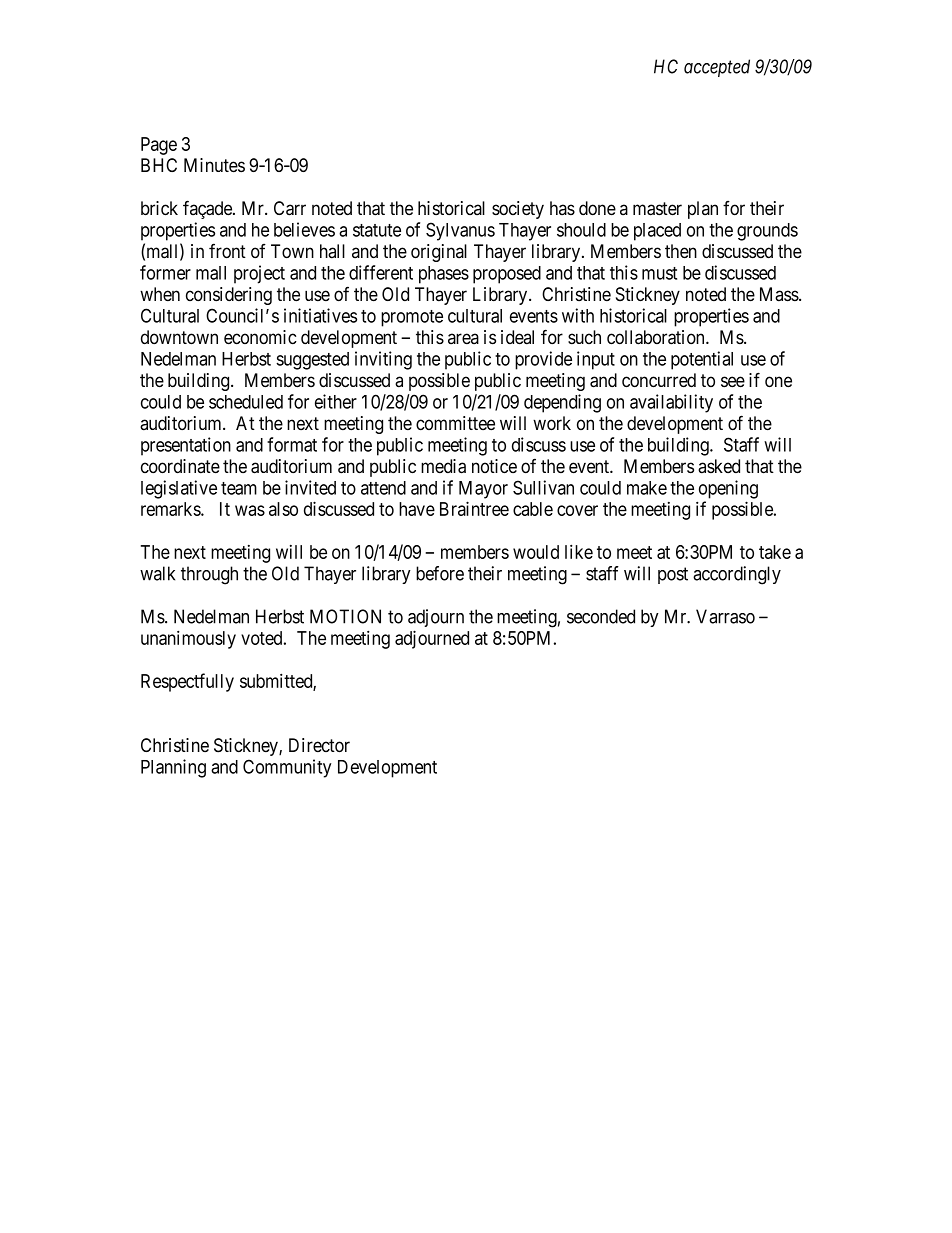 Image resolution: width=952 pixels, height=1233 pixels. Describe the element at coordinates (319, 745) in the image. I see `Director` at that location.
